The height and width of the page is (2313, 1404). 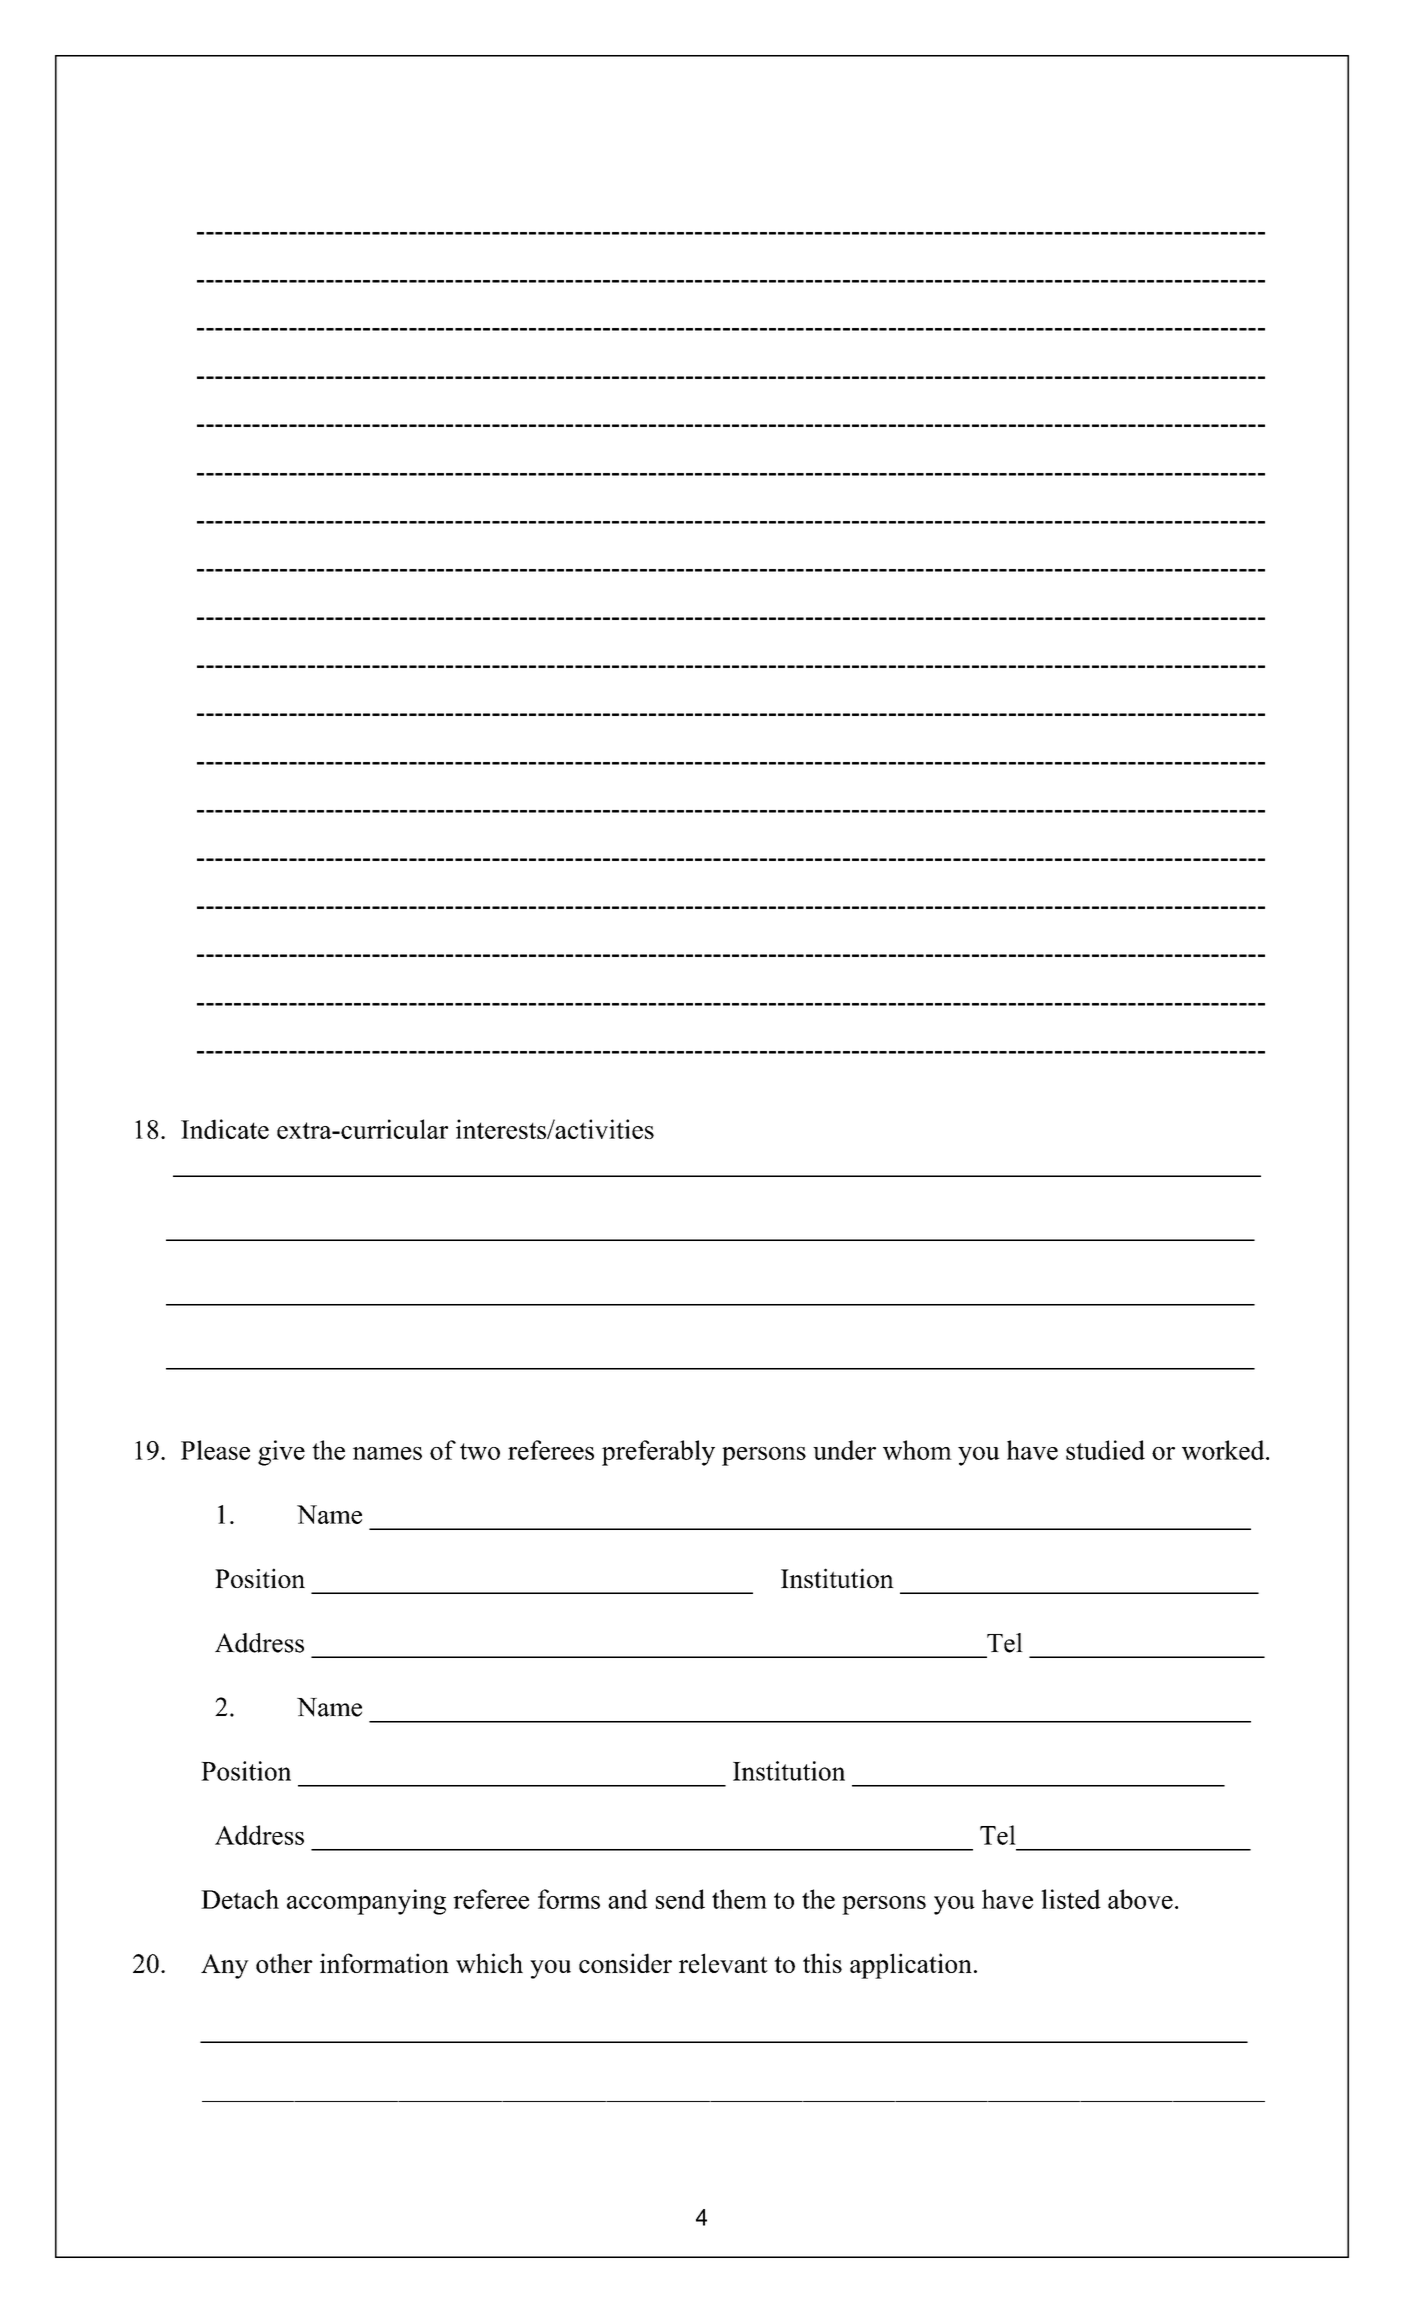 What do you see at coordinates (1071, 1899) in the page?
I see `listed` at bounding box center [1071, 1899].
